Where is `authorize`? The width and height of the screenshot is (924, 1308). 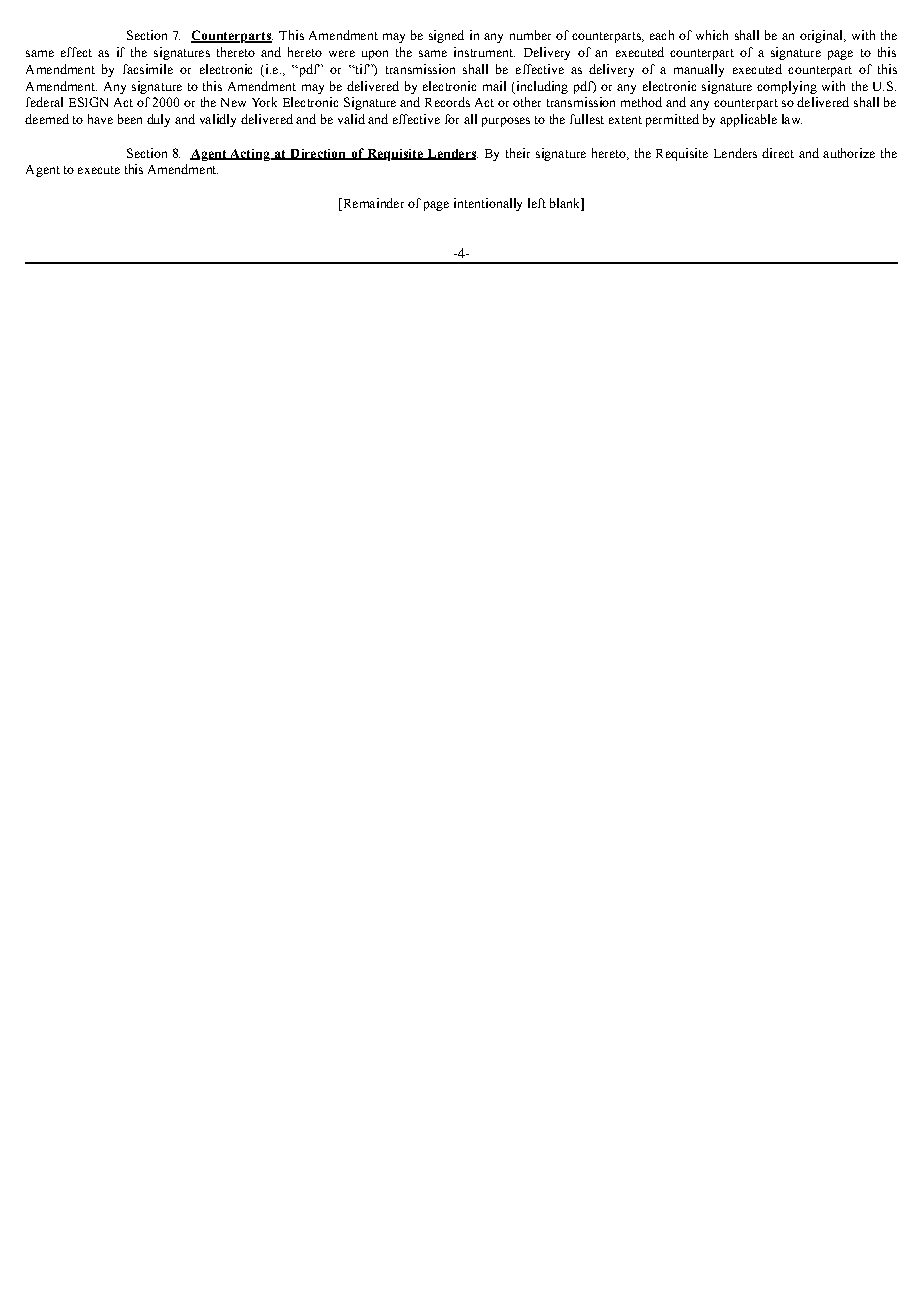 authorize is located at coordinates (849, 153).
